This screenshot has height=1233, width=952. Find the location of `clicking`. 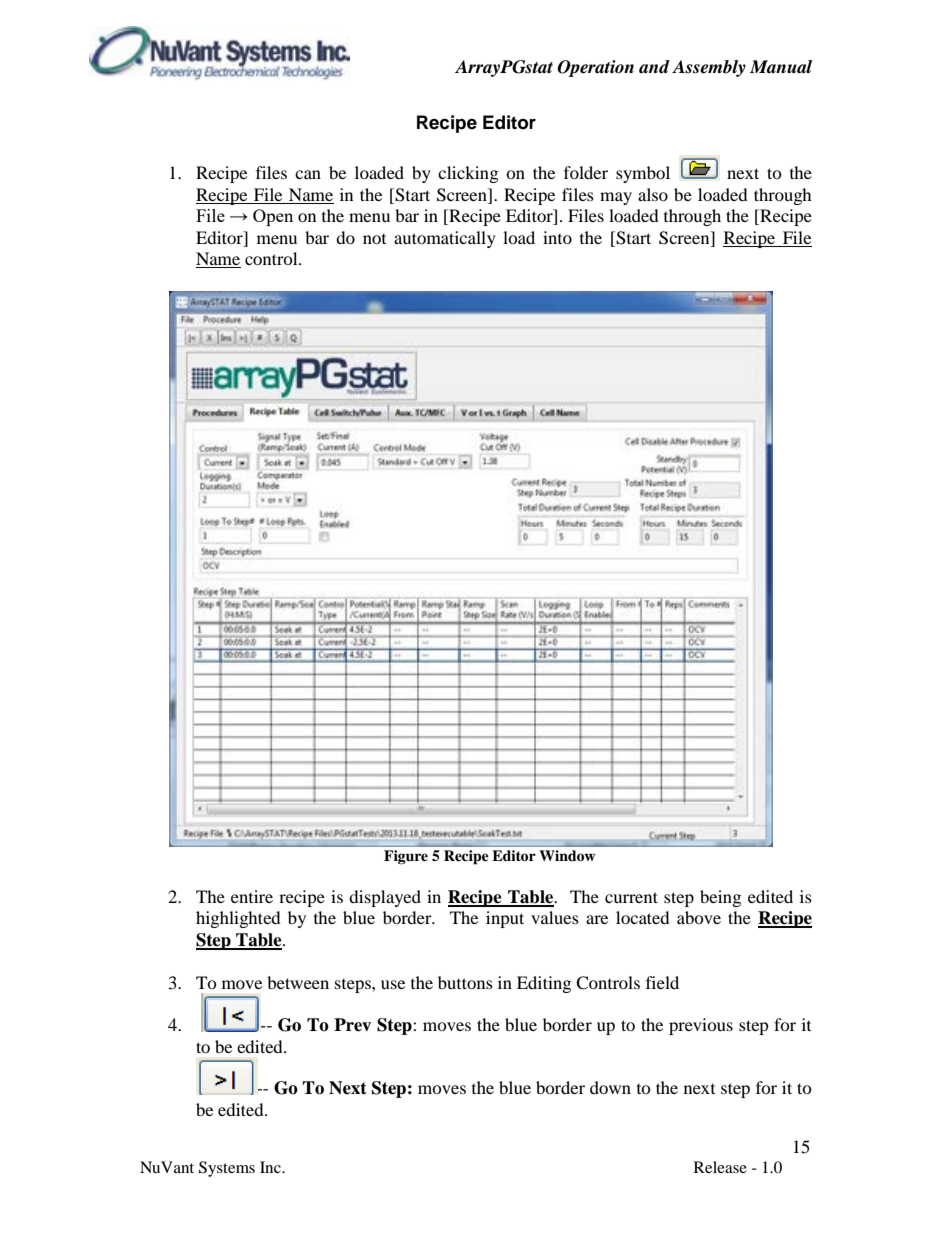

clicking is located at coordinates (468, 174).
